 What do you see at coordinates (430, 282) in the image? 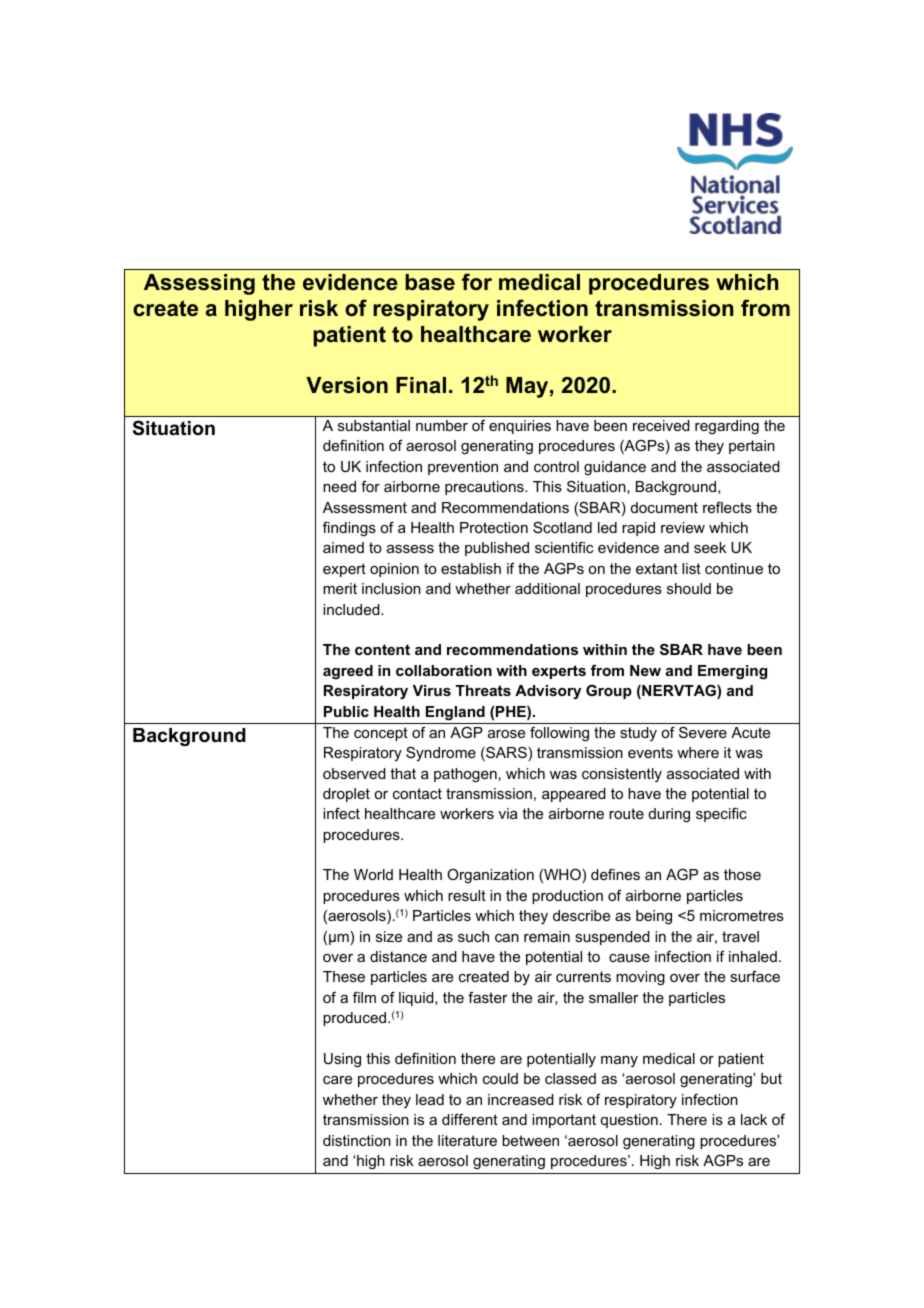
I see `base` at bounding box center [430, 282].
